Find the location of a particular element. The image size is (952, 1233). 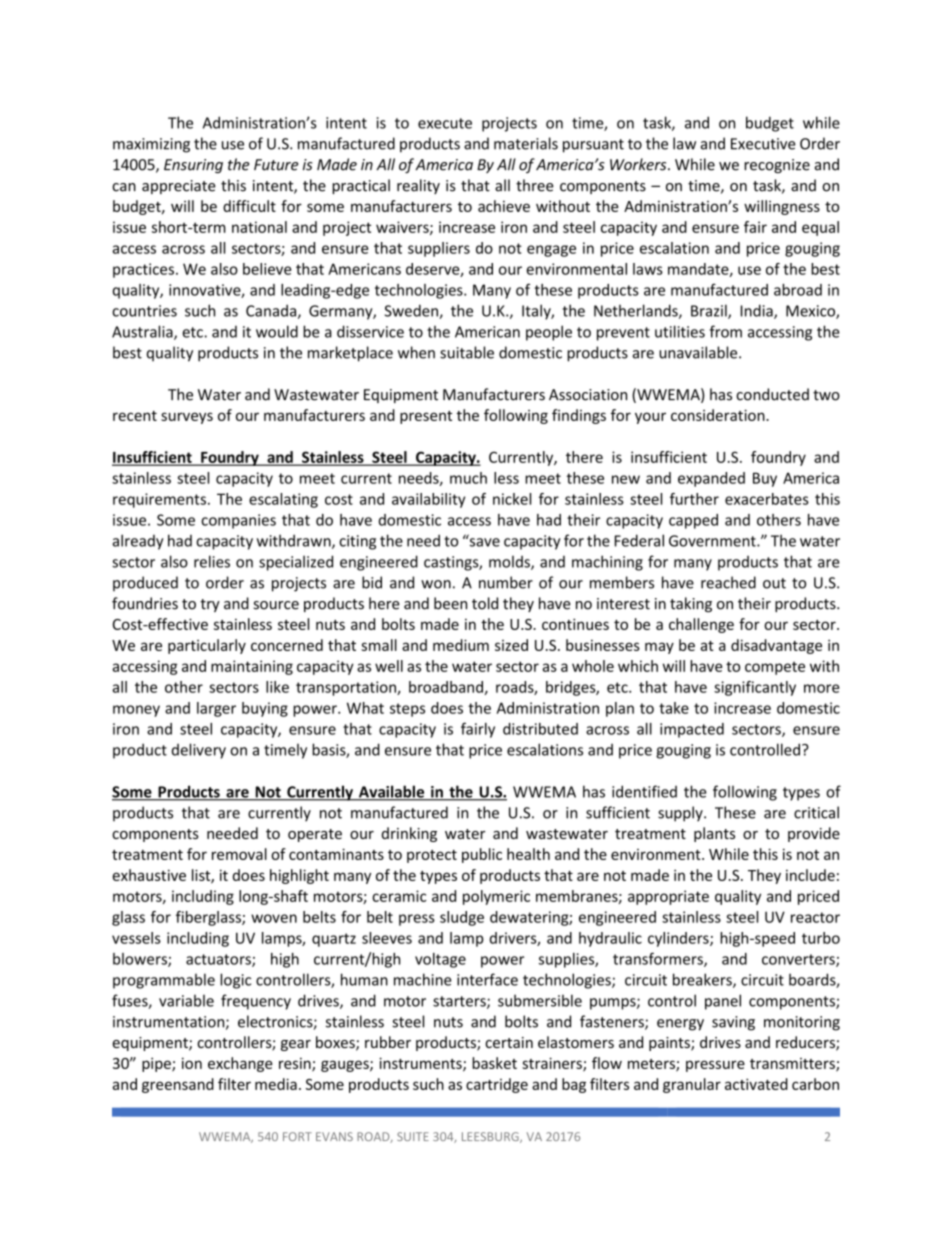

expanded is located at coordinates (711, 479).
